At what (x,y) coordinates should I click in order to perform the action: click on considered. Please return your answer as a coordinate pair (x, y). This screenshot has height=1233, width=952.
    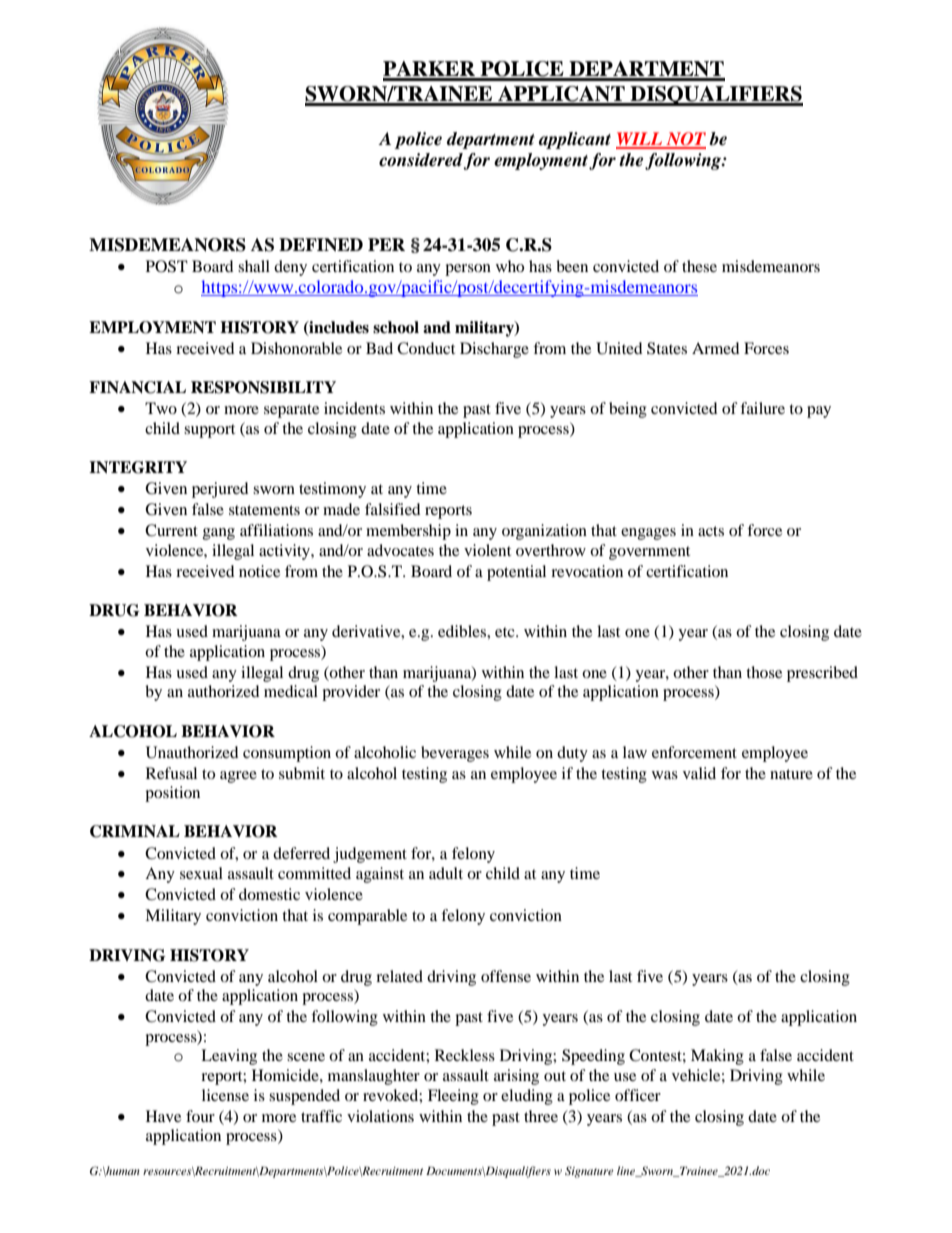
    Looking at the image, I should click on (421, 161).
